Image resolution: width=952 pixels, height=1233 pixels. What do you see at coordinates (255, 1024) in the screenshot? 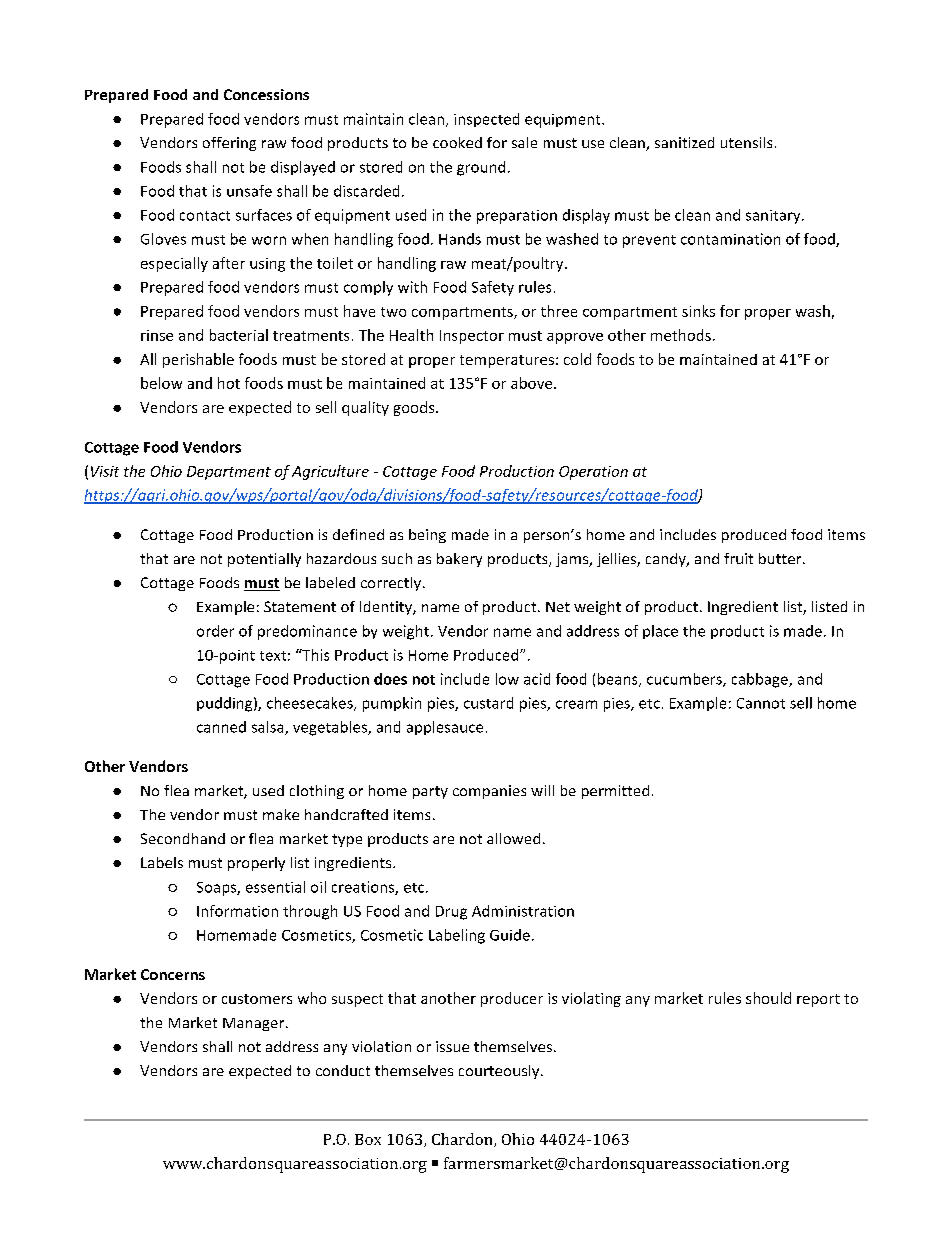
I see `Manager` at bounding box center [255, 1024].
